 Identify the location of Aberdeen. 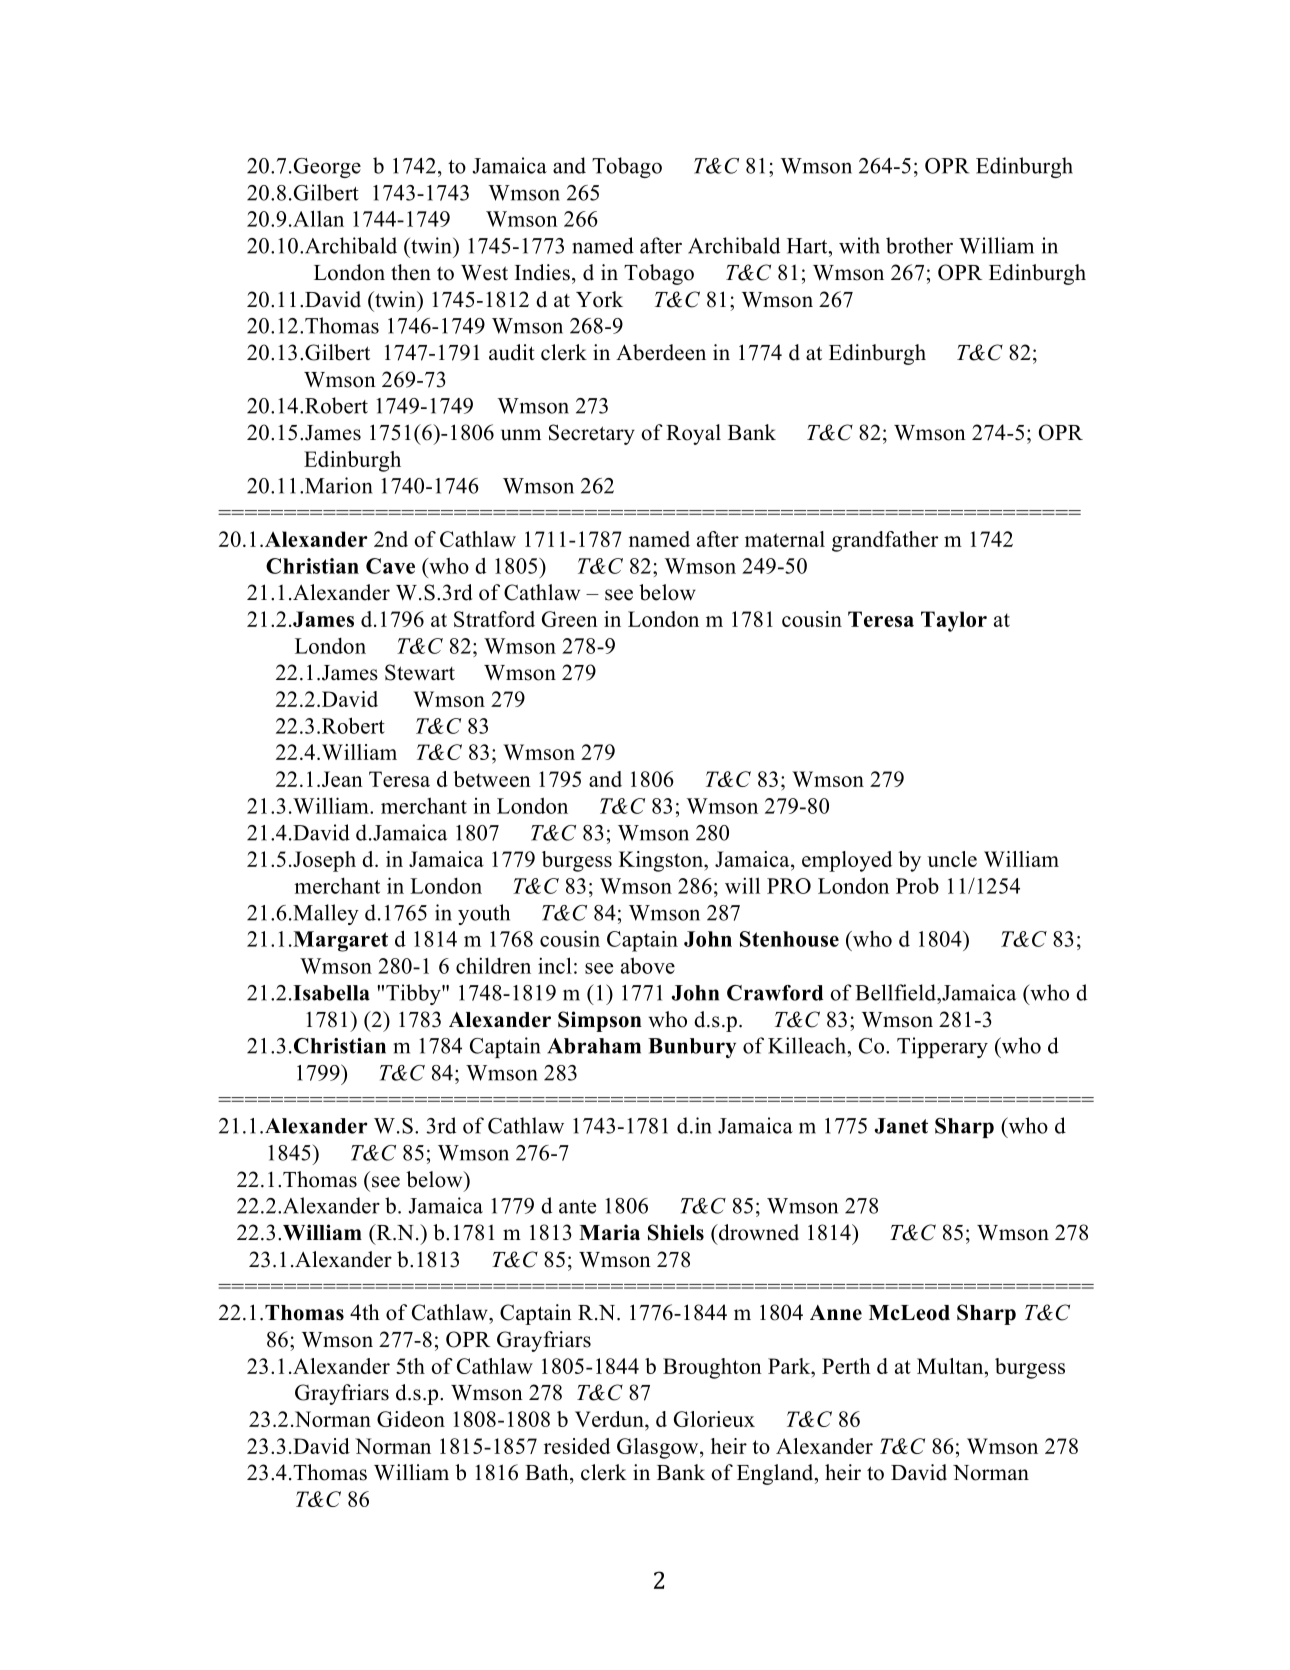
(661, 352).
